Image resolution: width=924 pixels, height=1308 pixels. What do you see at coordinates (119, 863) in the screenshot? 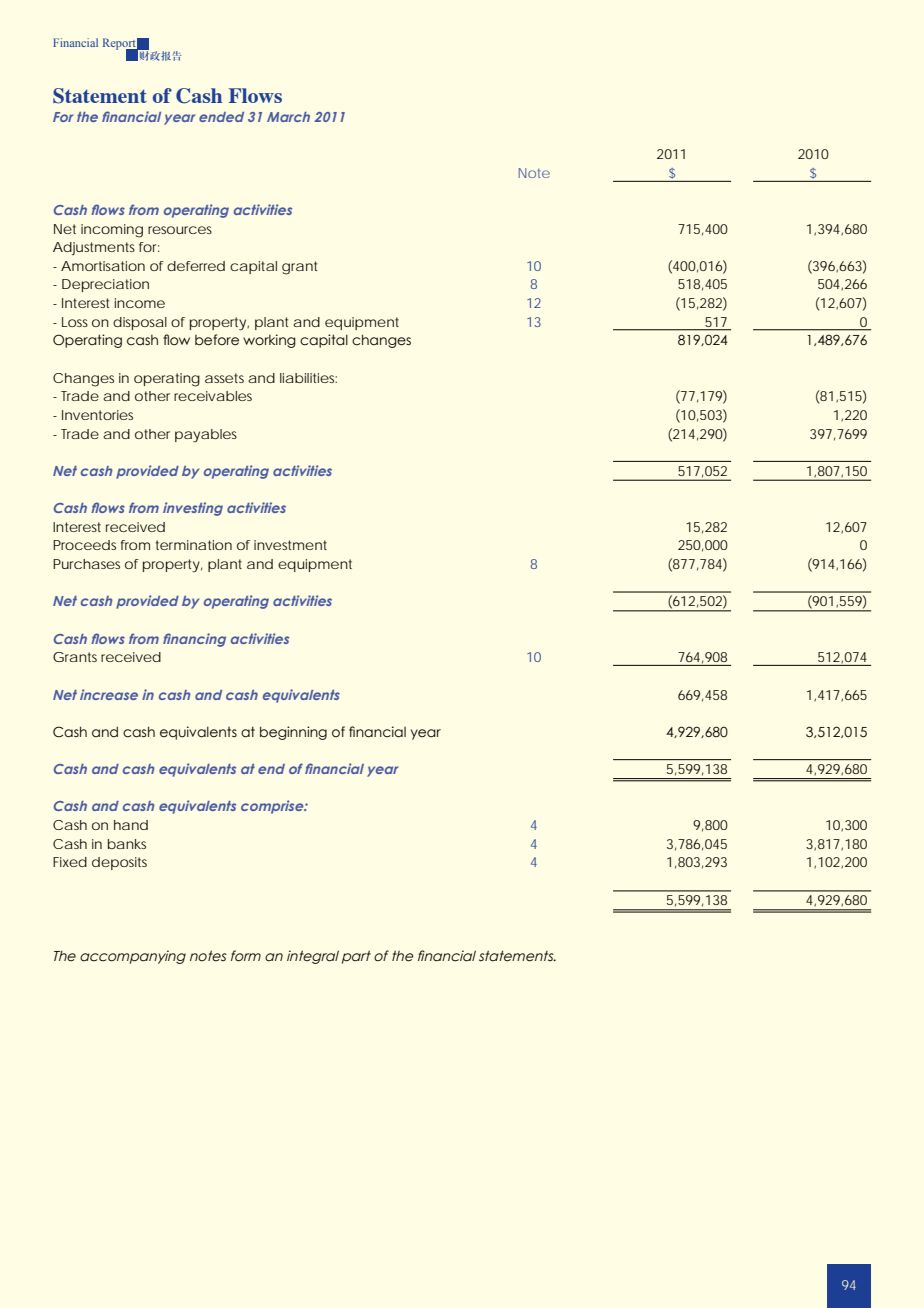
I see `deposits` at bounding box center [119, 863].
